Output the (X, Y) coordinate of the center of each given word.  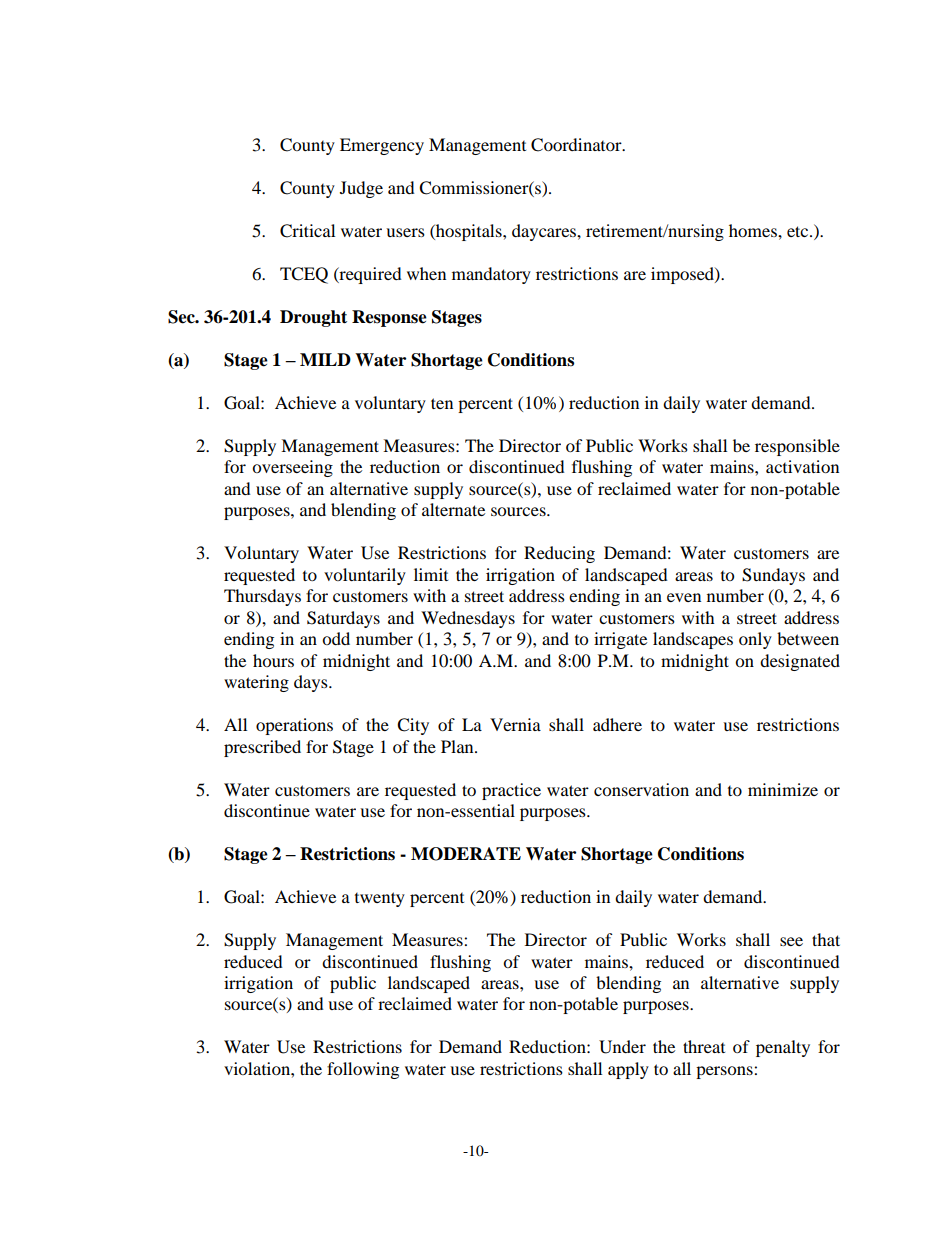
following (363, 1070)
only (755, 640)
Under (622, 1047)
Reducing (559, 554)
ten (442, 403)
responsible (797, 447)
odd (336, 638)
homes (754, 230)
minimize (783, 789)
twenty (380, 899)
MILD (325, 359)
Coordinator (577, 145)
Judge (361, 189)
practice (511, 791)
